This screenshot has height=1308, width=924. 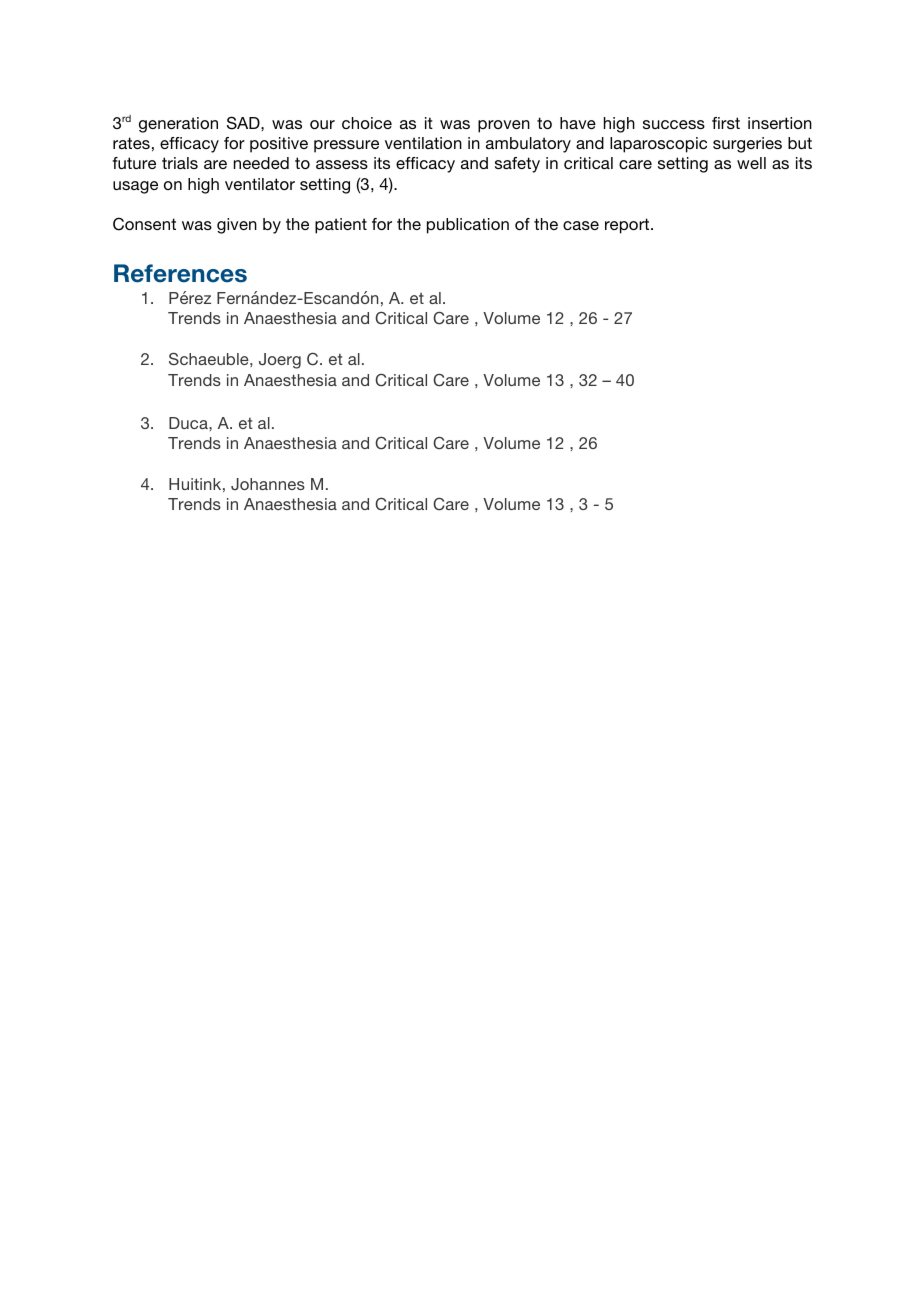 What do you see at coordinates (280, 361) in the screenshot?
I see `Joerg` at bounding box center [280, 361].
